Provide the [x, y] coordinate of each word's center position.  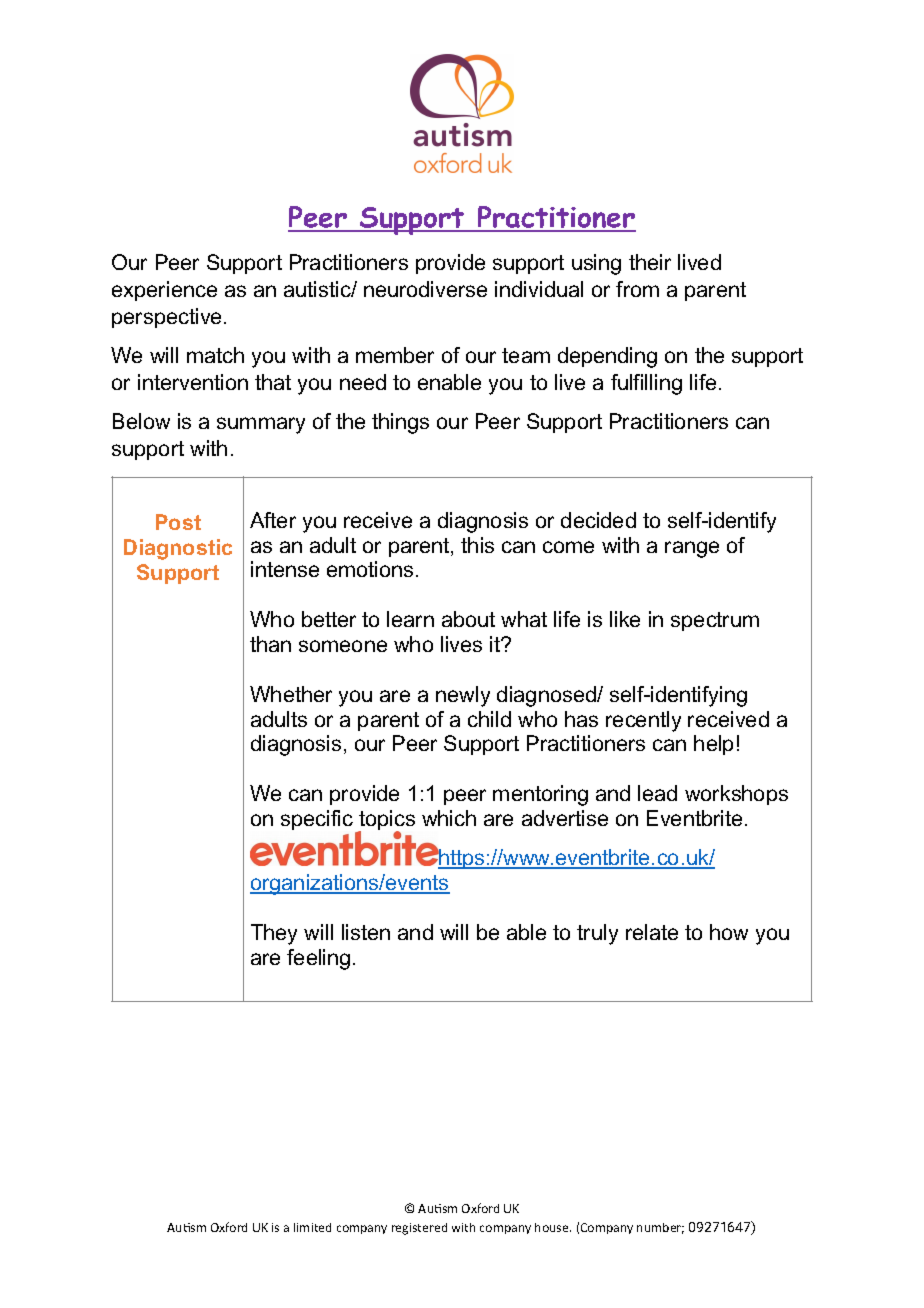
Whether [291, 694]
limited [312, 1227]
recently [643, 721]
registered [419, 1229]
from [637, 289]
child [489, 719]
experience [164, 291]
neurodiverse [425, 289]
